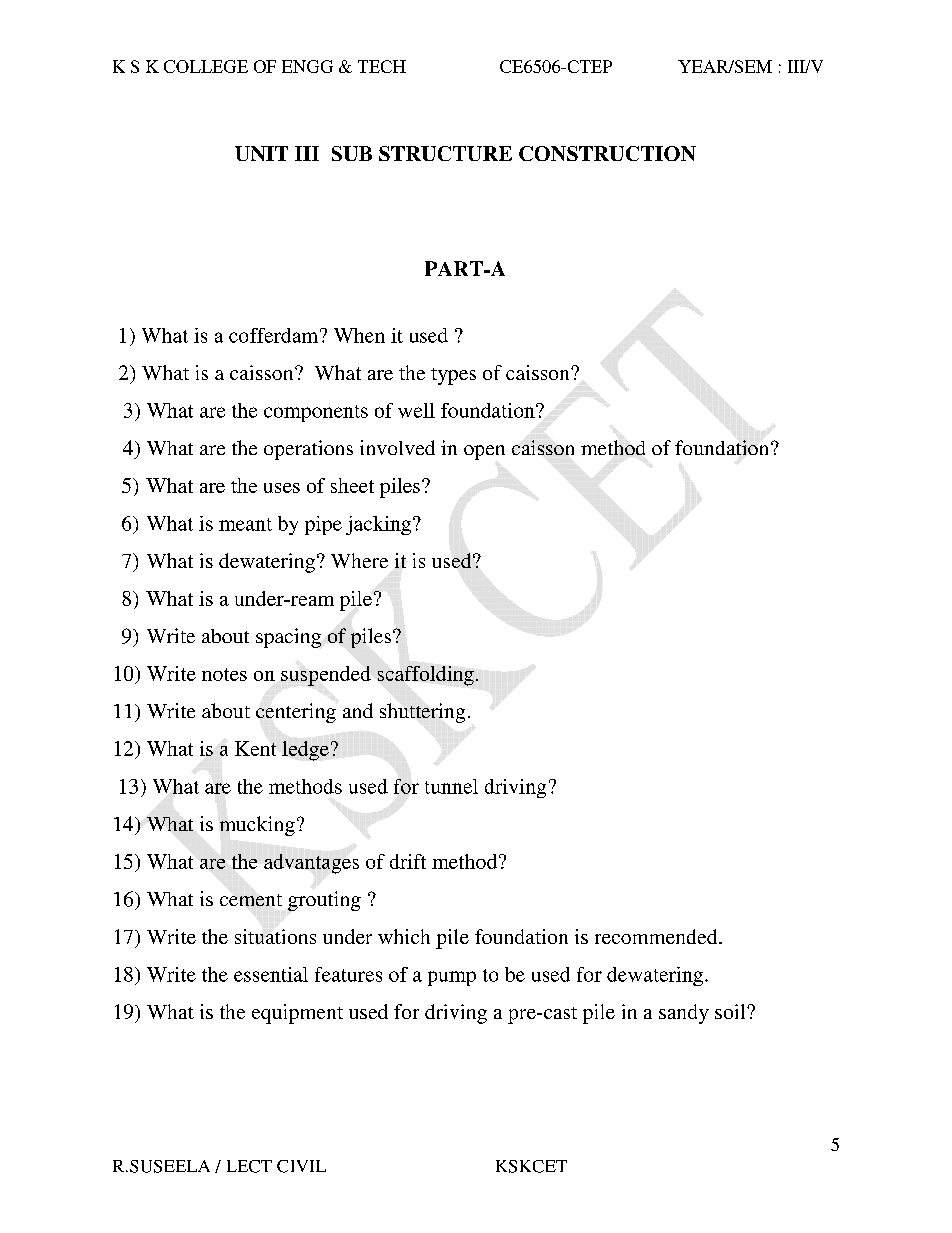 The height and width of the screenshot is (1233, 952). What do you see at coordinates (316, 413) in the screenshot?
I see `components` at bounding box center [316, 413].
